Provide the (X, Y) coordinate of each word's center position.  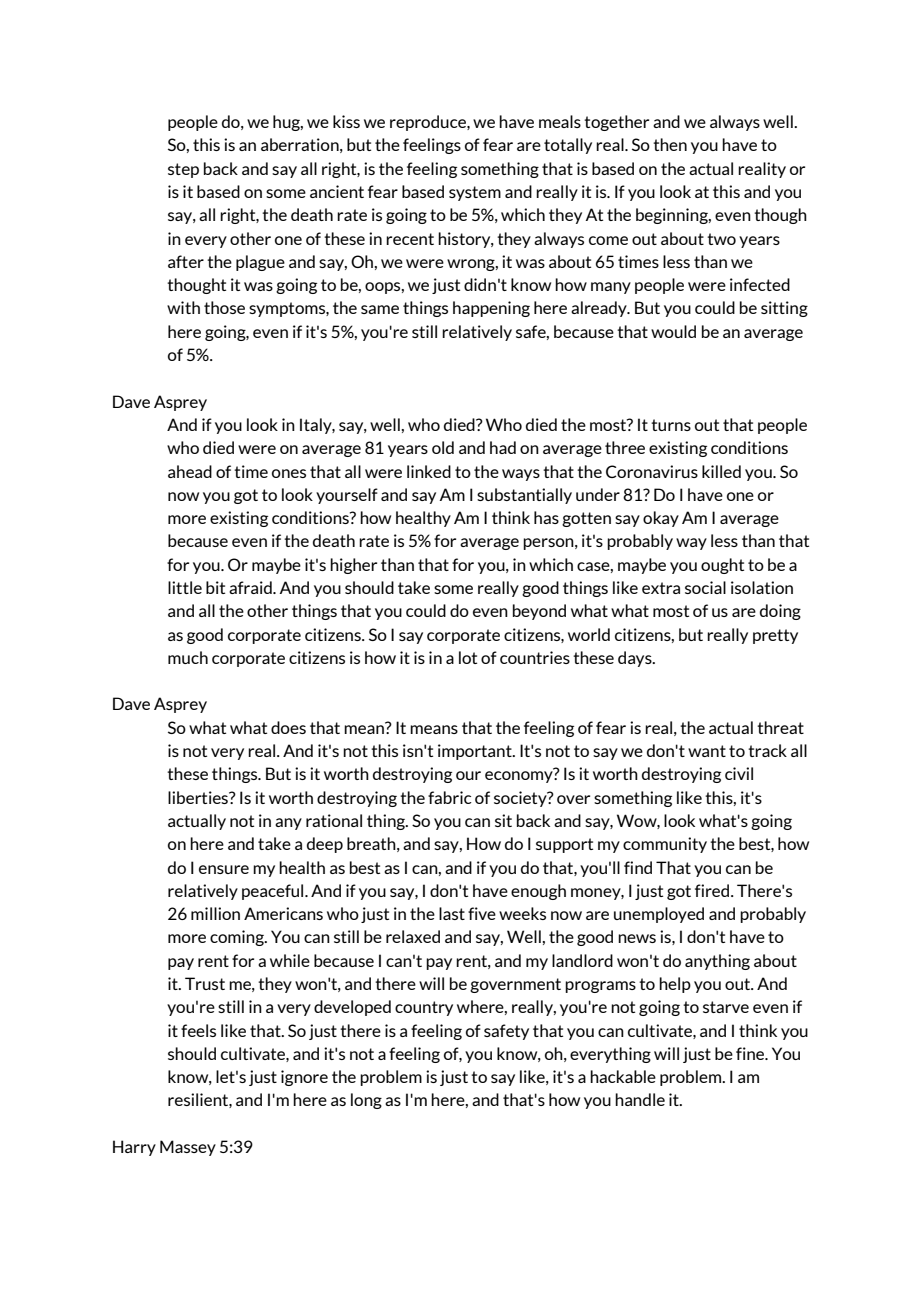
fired (713, 890)
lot (468, 657)
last (452, 913)
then (670, 144)
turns (671, 425)
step (183, 170)
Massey (188, 1148)
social (705, 587)
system (475, 193)
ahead (190, 471)
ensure (224, 869)
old (443, 447)
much (188, 657)
